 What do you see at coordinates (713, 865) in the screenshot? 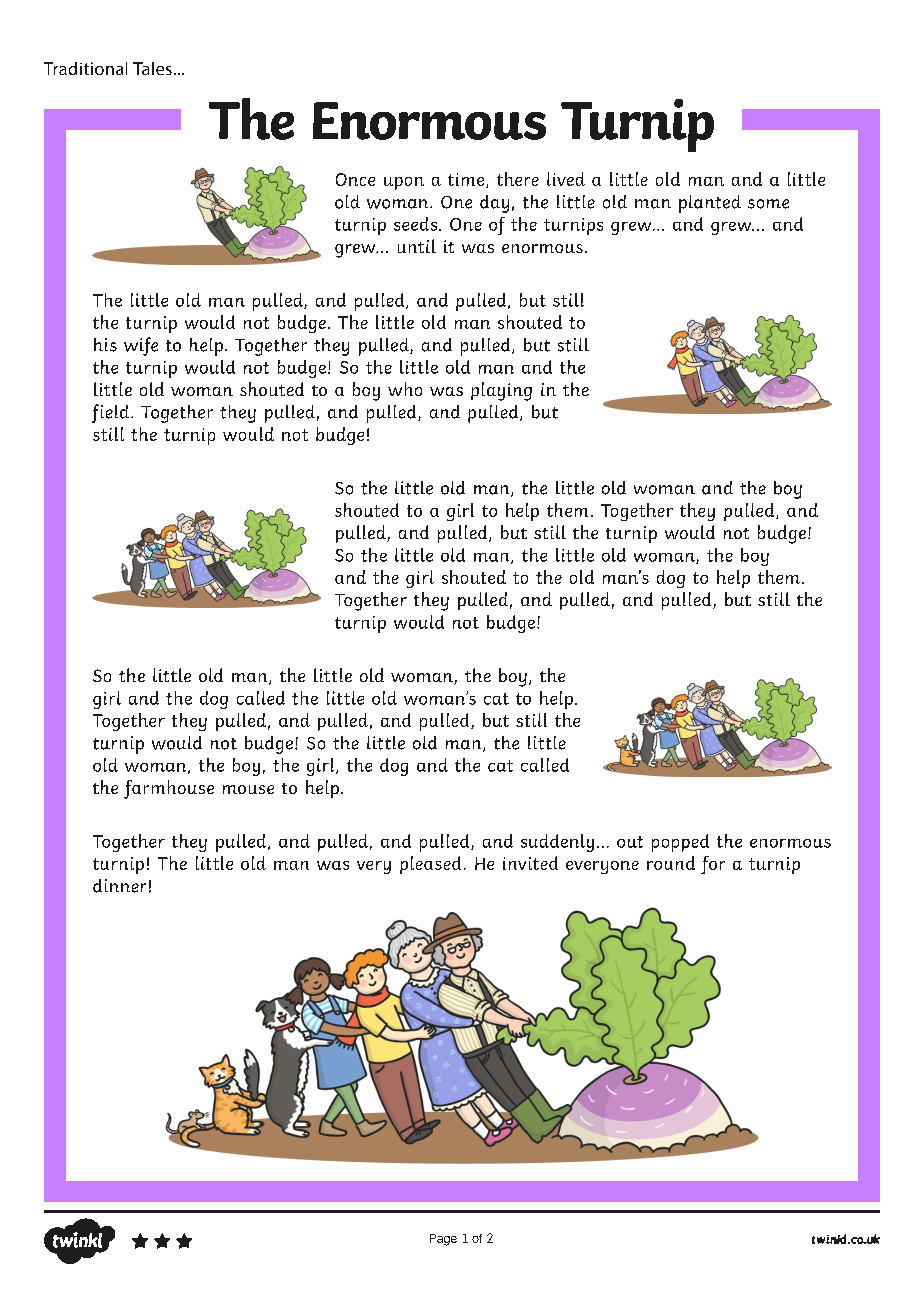
I see `for` at bounding box center [713, 865].
